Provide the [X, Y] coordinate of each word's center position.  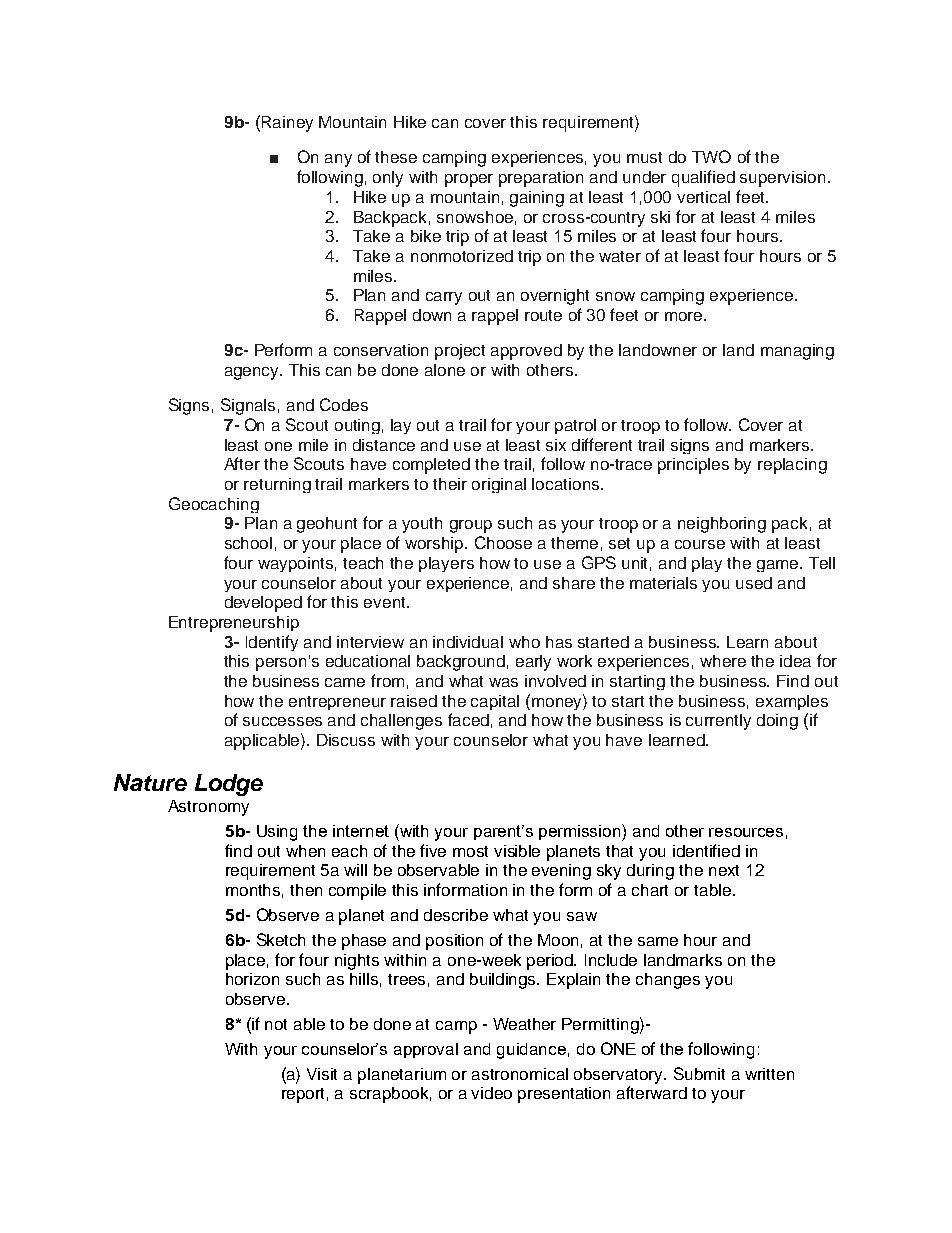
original [499, 485]
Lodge [229, 785]
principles [693, 466]
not [276, 1024]
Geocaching [214, 505]
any [338, 160]
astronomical [520, 1074]
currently [718, 722]
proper [469, 180]
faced [468, 719]
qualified [703, 178]
